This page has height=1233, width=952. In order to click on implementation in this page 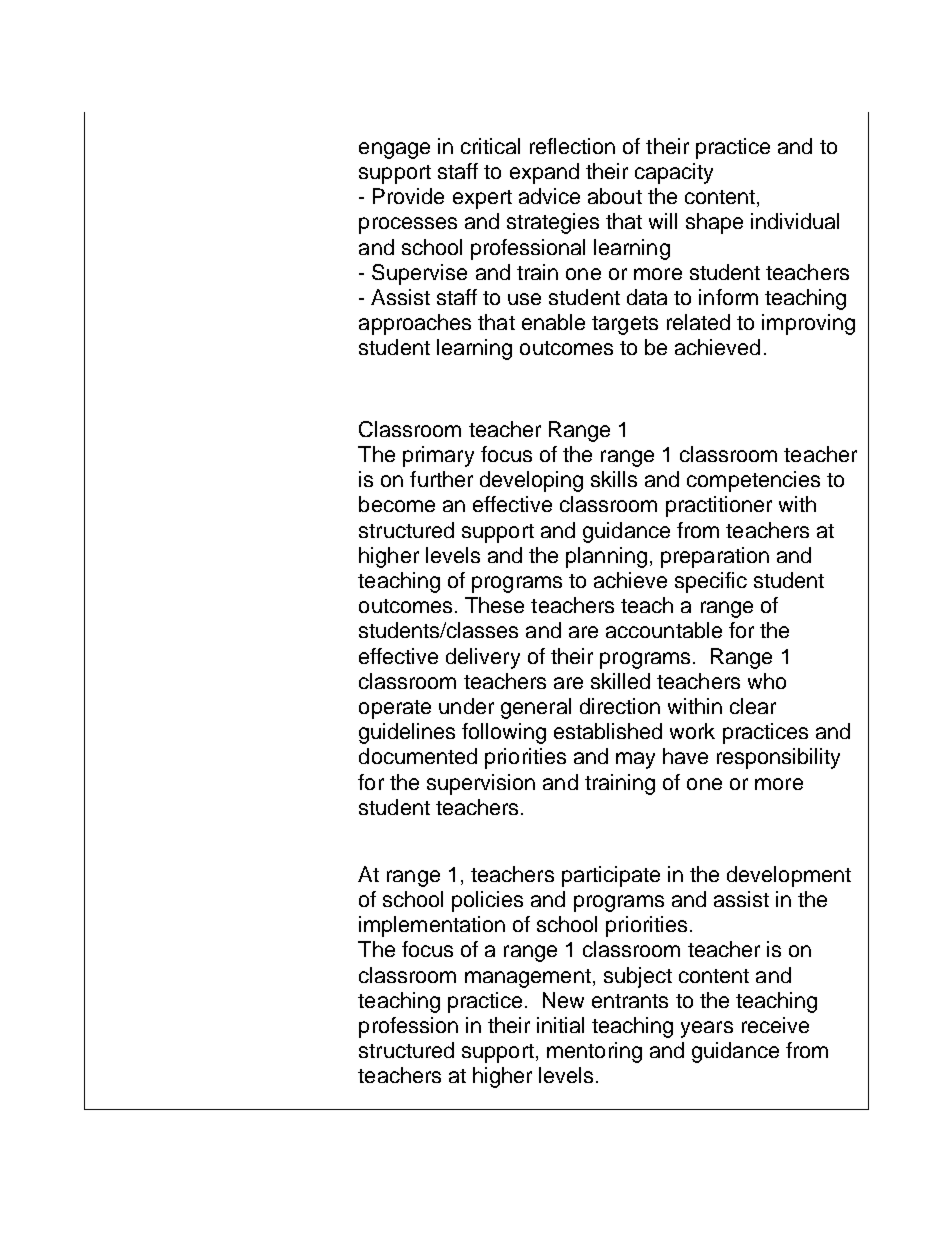, I will do `click(432, 926)`.
